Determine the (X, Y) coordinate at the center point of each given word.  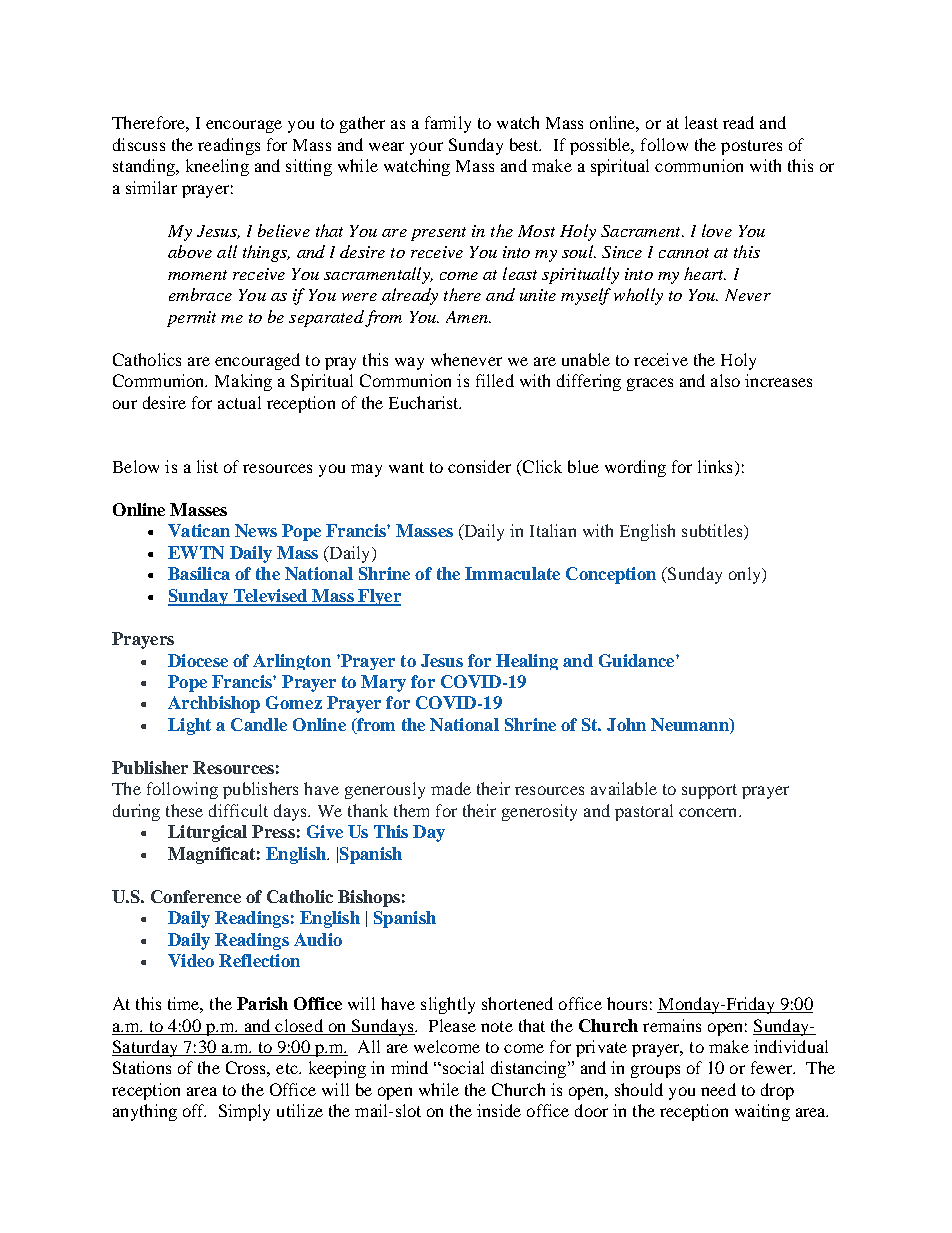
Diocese (198, 660)
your (426, 148)
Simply (244, 1112)
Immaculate (512, 573)
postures (751, 147)
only (746, 575)
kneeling (217, 167)
